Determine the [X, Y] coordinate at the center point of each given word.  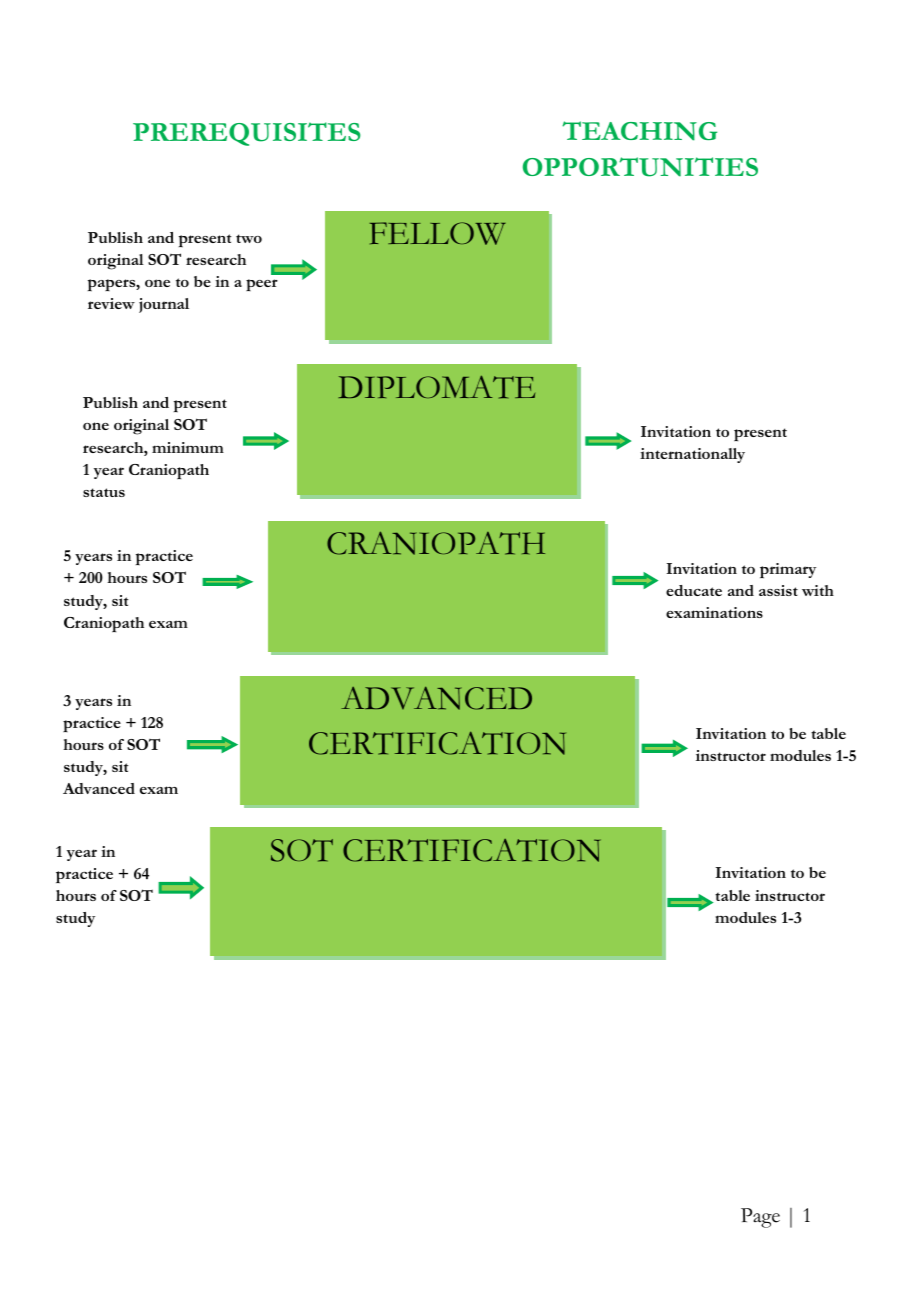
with [818, 590]
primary [788, 571]
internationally [692, 455]
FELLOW [438, 233]
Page [760, 1218]
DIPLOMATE [436, 387]
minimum [188, 447]
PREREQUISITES [247, 134]
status [104, 492]
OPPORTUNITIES [640, 167]
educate [694, 590]
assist [778, 590]
